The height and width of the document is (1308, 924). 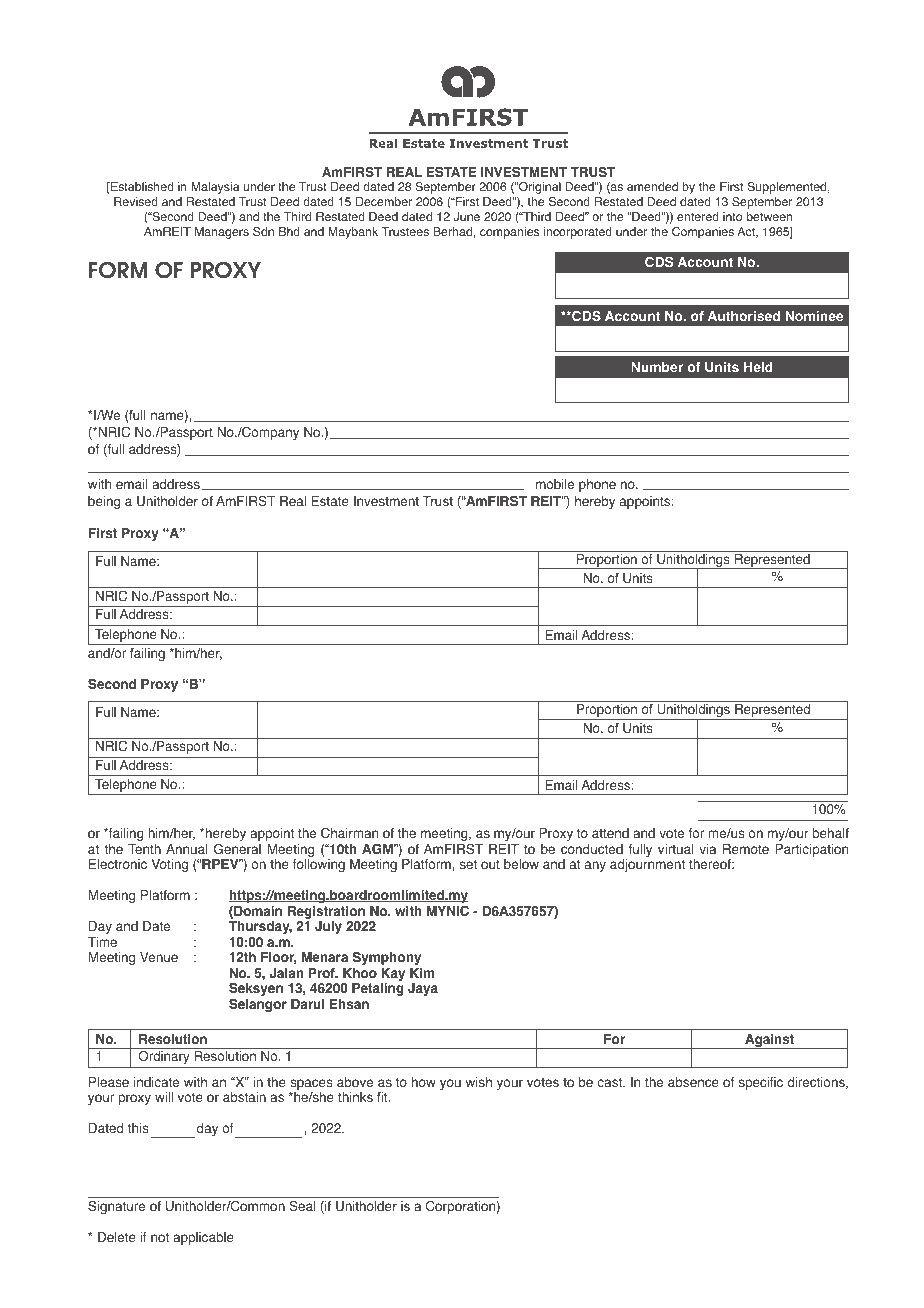 What do you see at coordinates (302, 1206) in the document?
I see `Seal` at bounding box center [302, 1206].
